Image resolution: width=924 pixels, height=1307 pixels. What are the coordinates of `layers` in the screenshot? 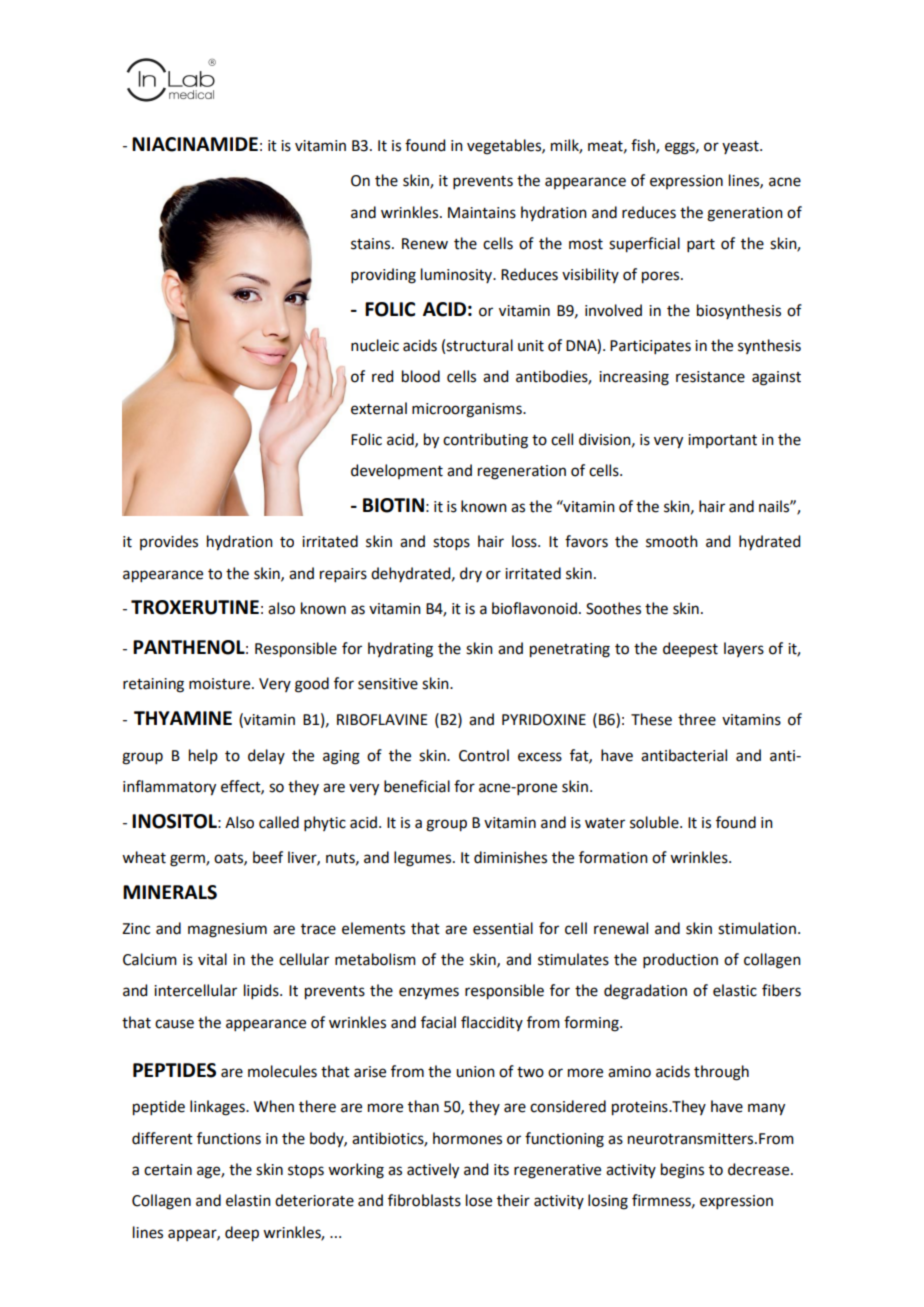 It's located at (744, 649).
